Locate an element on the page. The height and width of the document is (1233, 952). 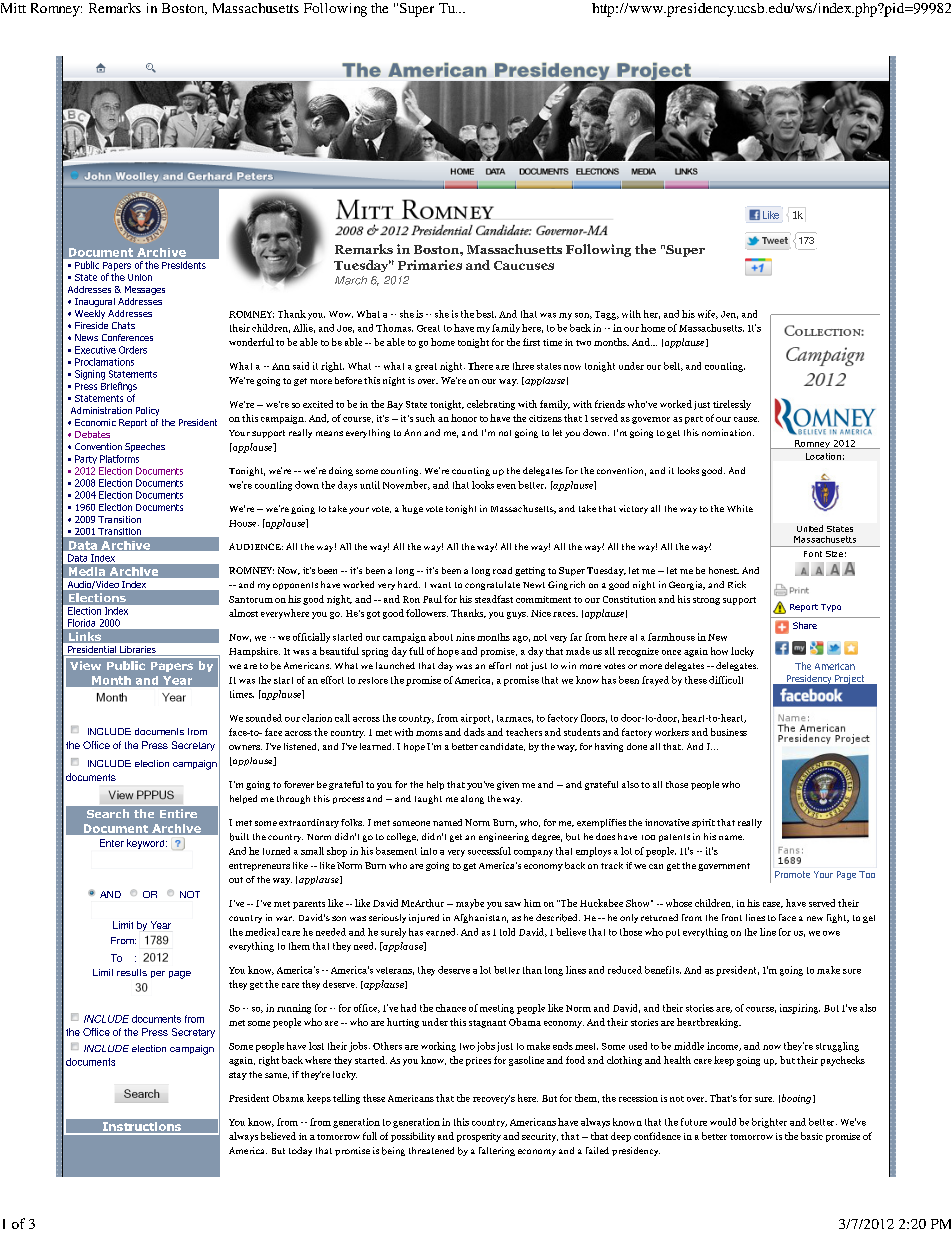
Platforms is located at coordinates (119, 459).
